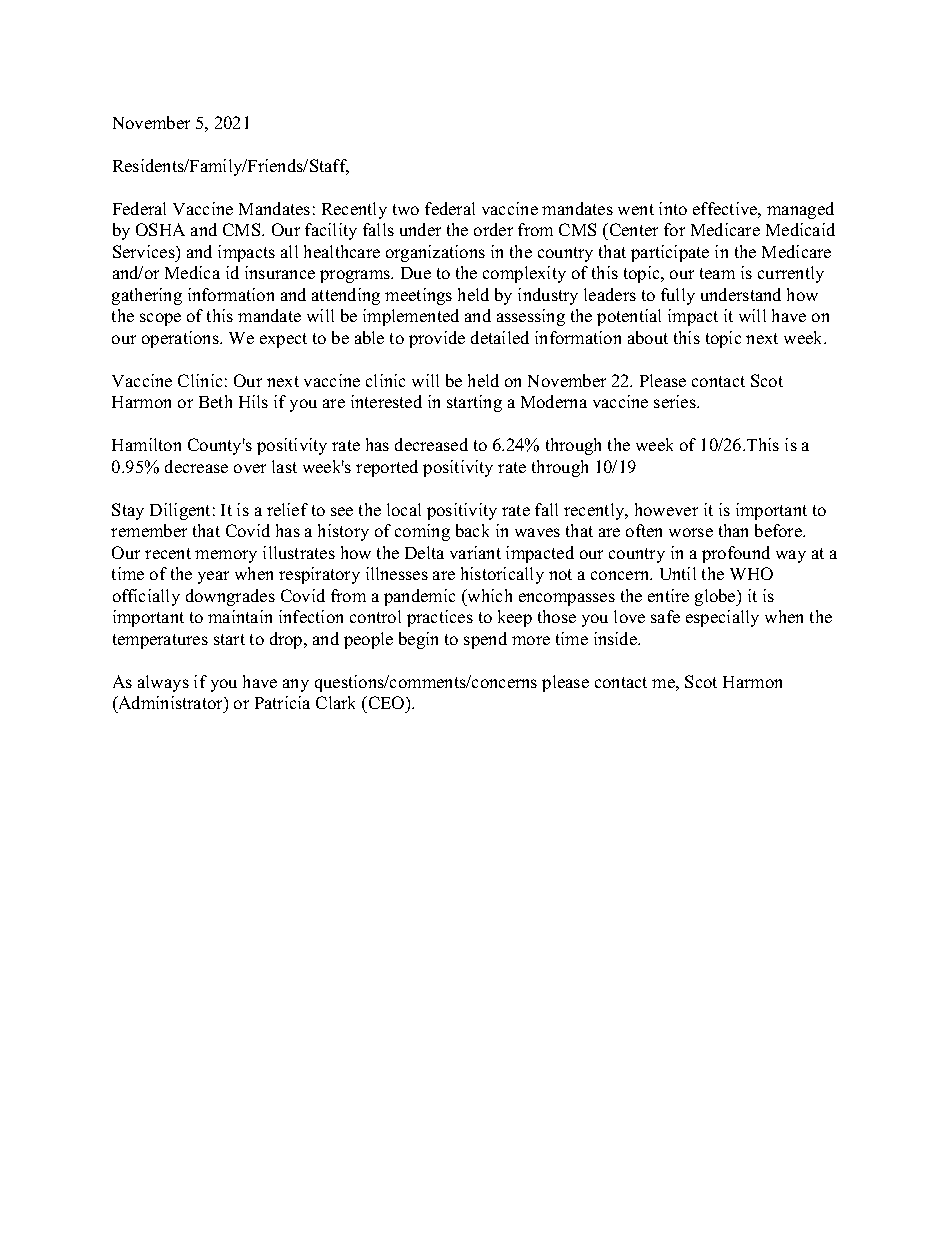  Describe the element at coordinates (676, 401) in the document. I see `series` at that location.
